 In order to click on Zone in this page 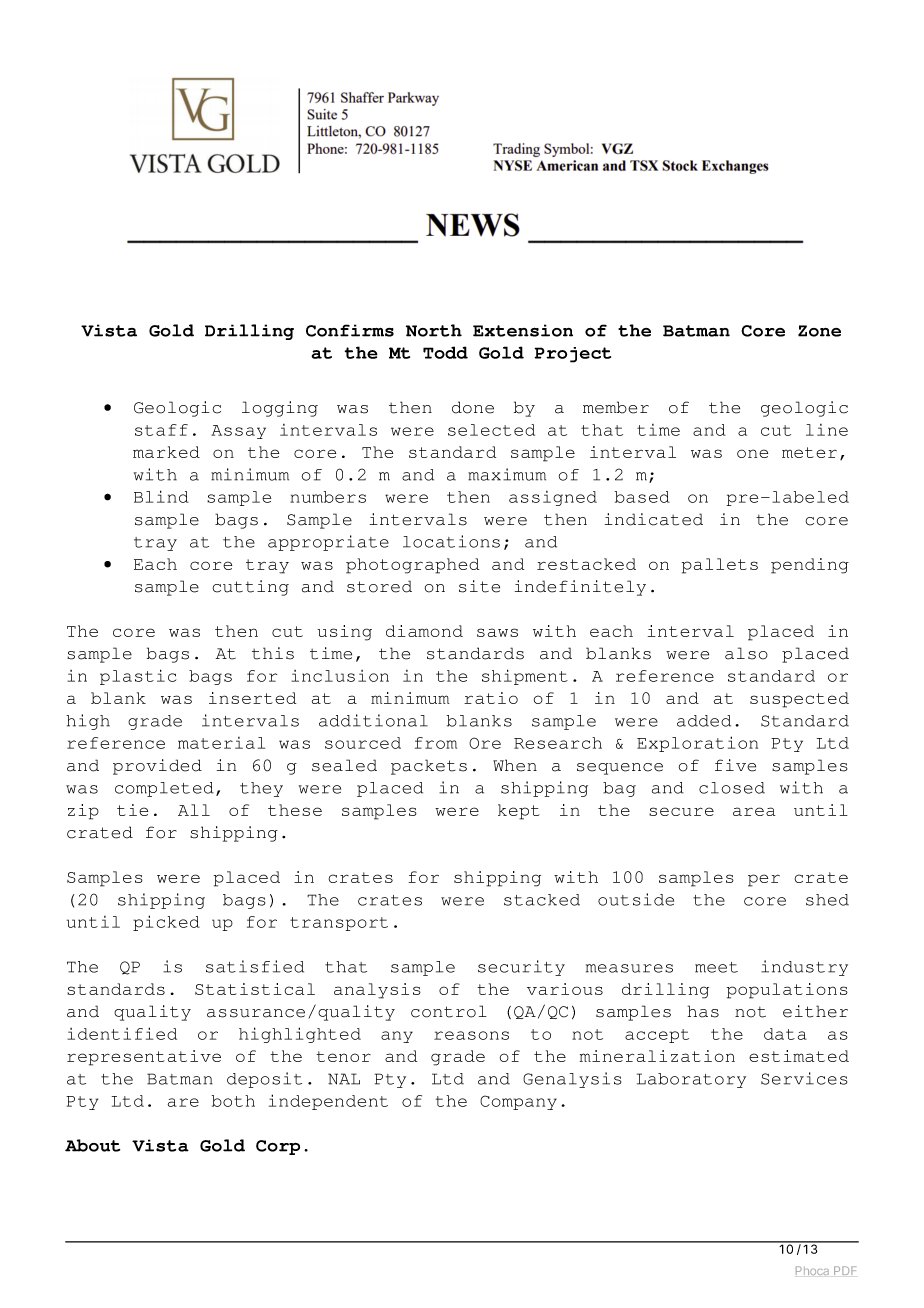, I will do `click(819, 331)`.
